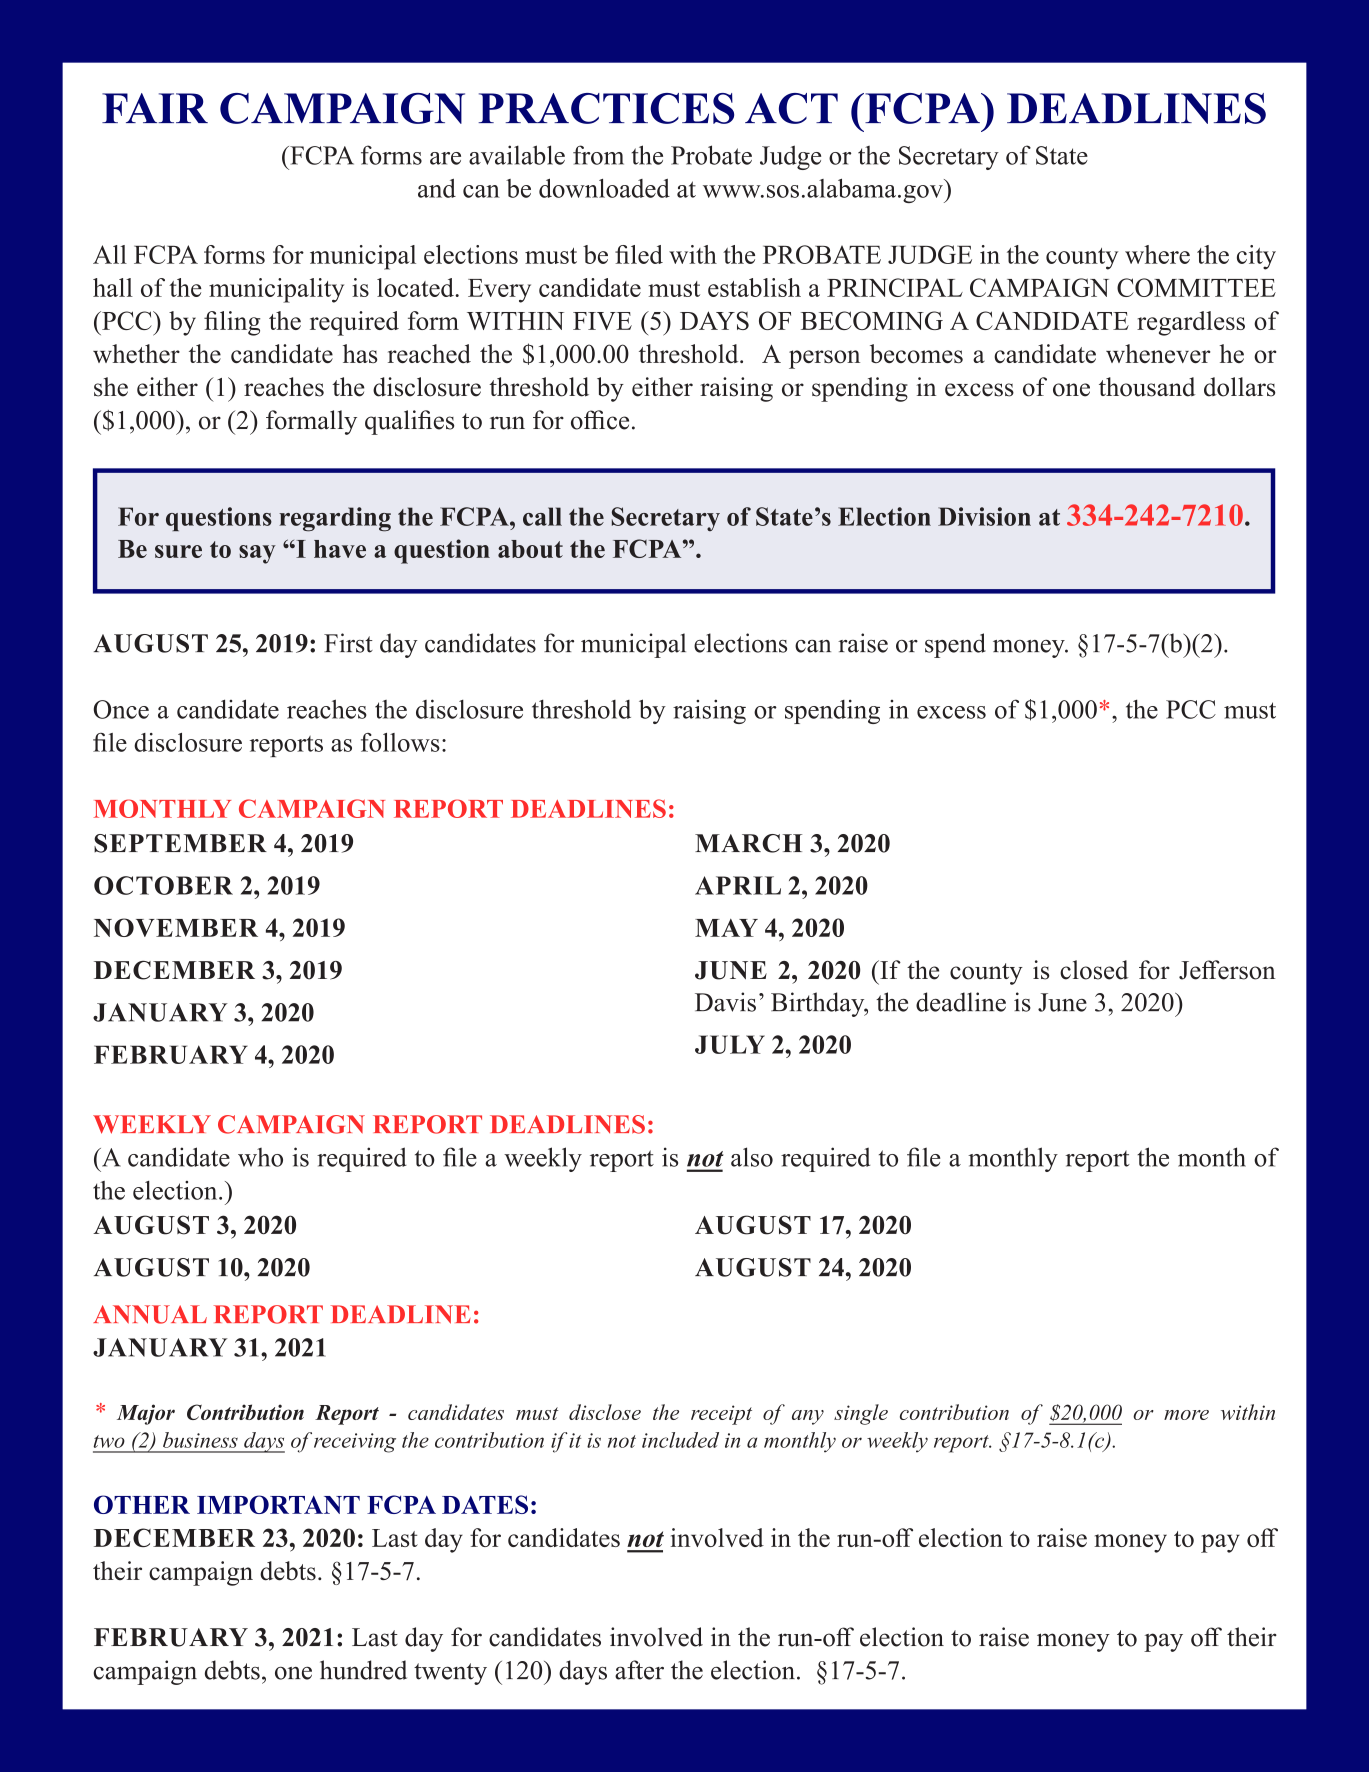 The image size is (1369, 1772). Describe the element at coordinates (1094, 970) in the screenshot. I see `closed` at that location.
